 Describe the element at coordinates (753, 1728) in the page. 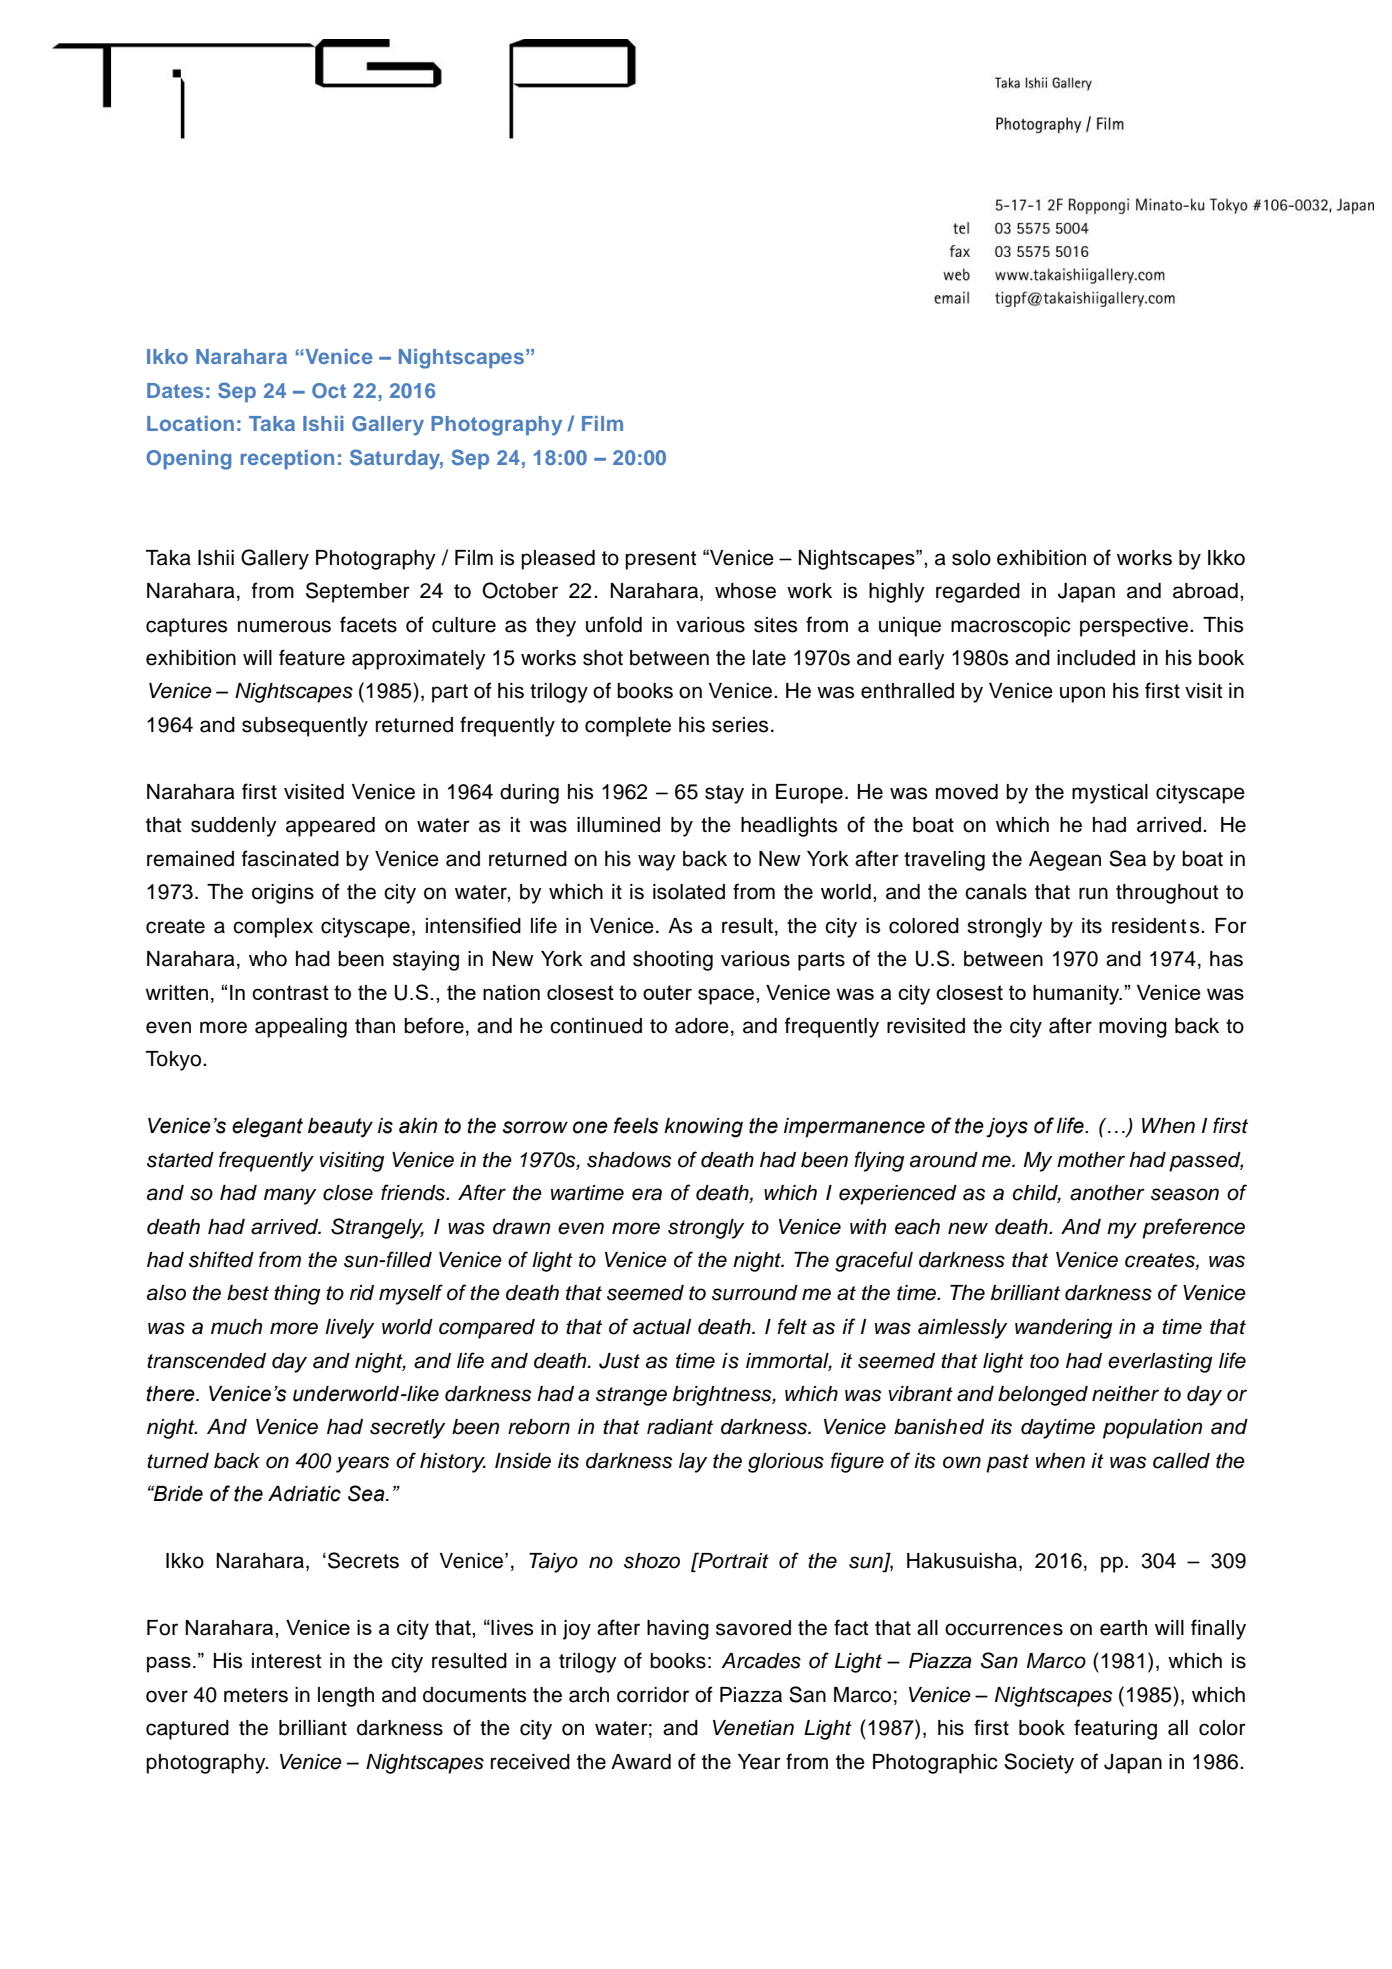

I see `Venetian` at that location.
